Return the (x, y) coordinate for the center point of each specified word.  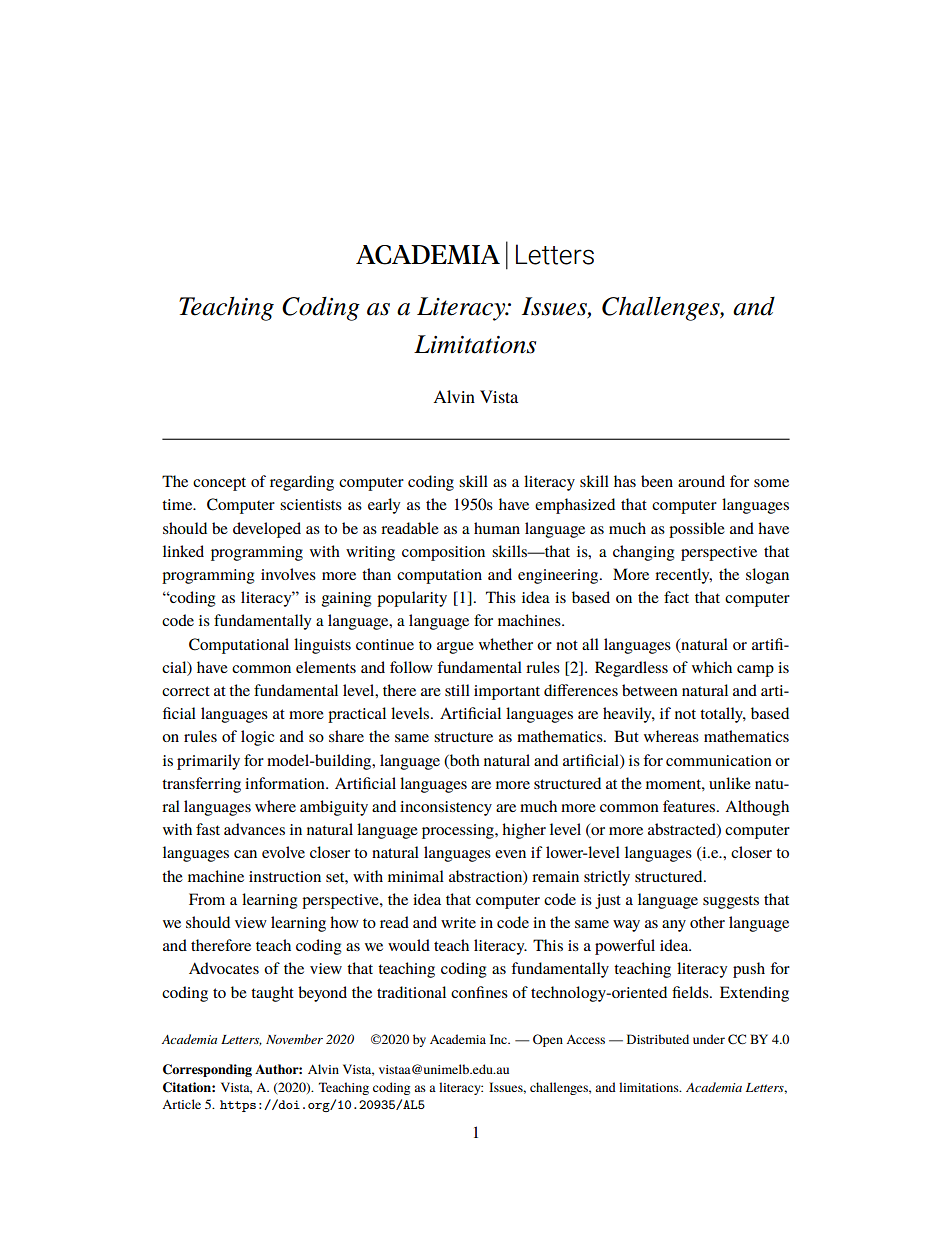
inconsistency (446, 808)
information (286, 783)
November (294, 1039)
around (701, 481)
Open (548, 1040)
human (497, 528)
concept (219, 484)
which (712, 667)
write (458, 922)
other (707, 922)
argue (455, 648)
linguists (322, 646)
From (207, 899)
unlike (730, 783)
